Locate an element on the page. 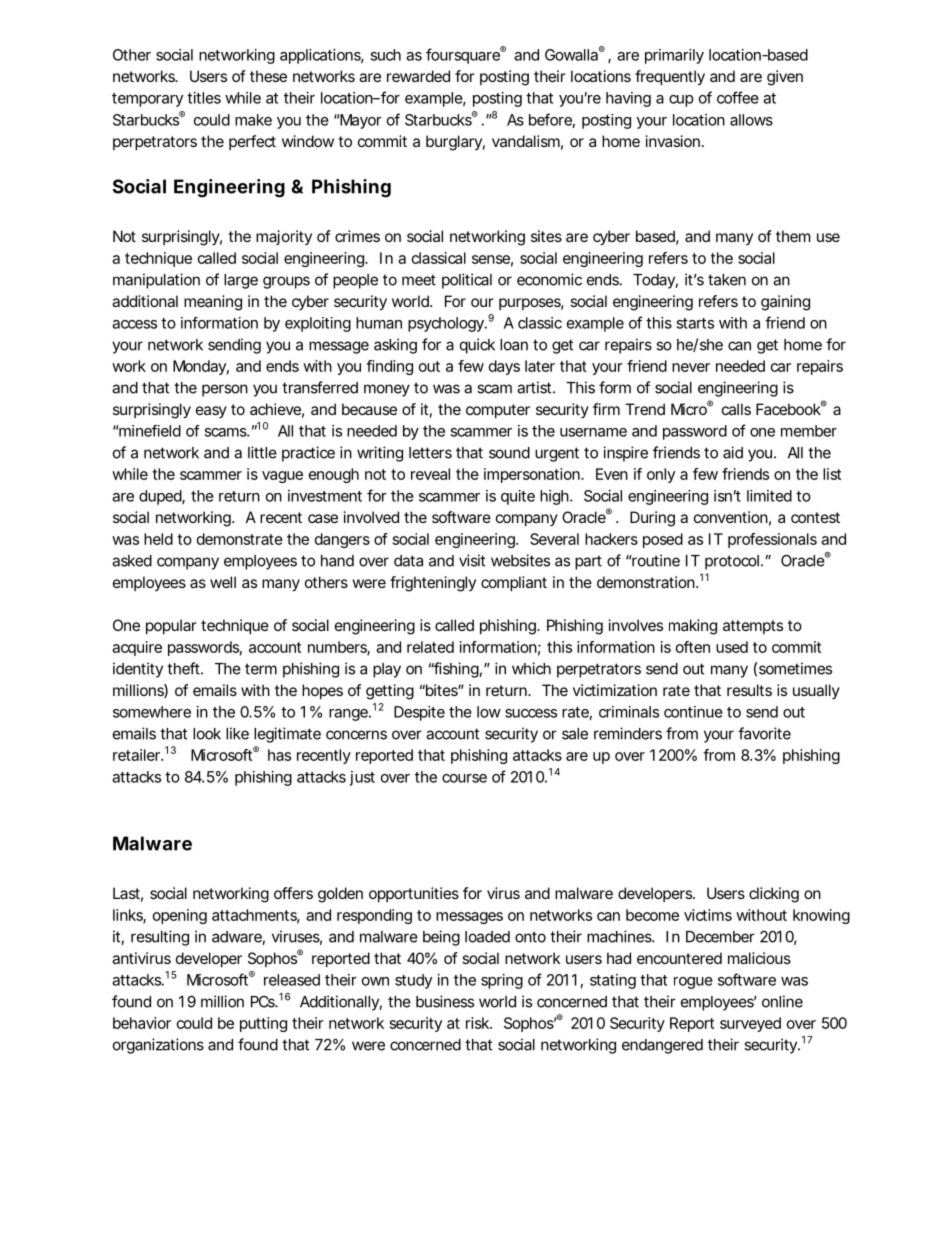 The height and width of the page is (1233, 952). rewarded is located at coordinates (418, 76).
